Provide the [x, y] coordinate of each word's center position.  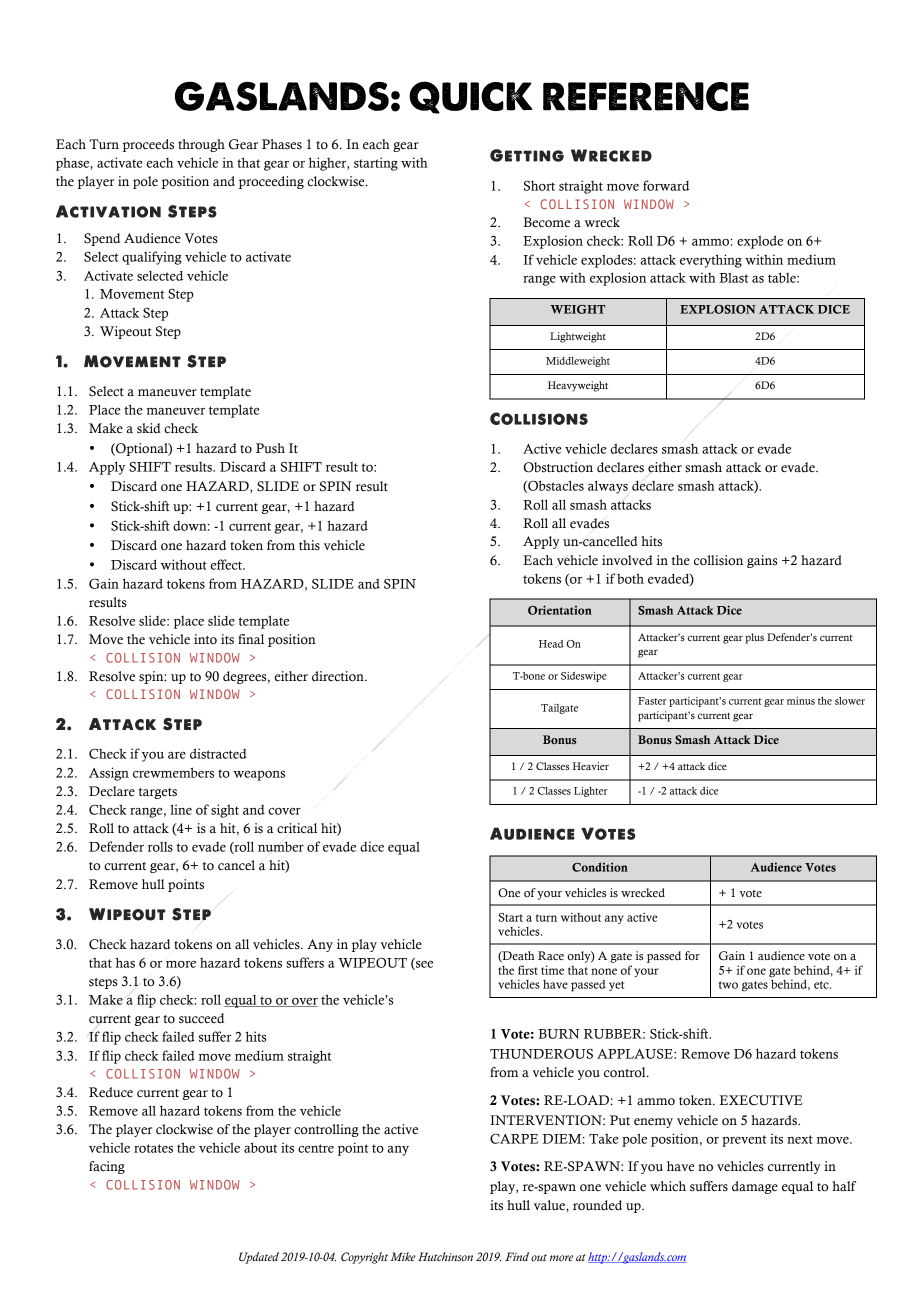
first [528, 970]
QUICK [471, 97]
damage [755, 1187]
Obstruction [558, 467]
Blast [734, 277]
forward [666, 185]
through [201, 145]
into [205, 639]
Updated [259, 1258]
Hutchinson [445, 1256]
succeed [201, 1018]
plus [754, 638]
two [728, 985]
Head [551, 644]
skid [148, 428]
